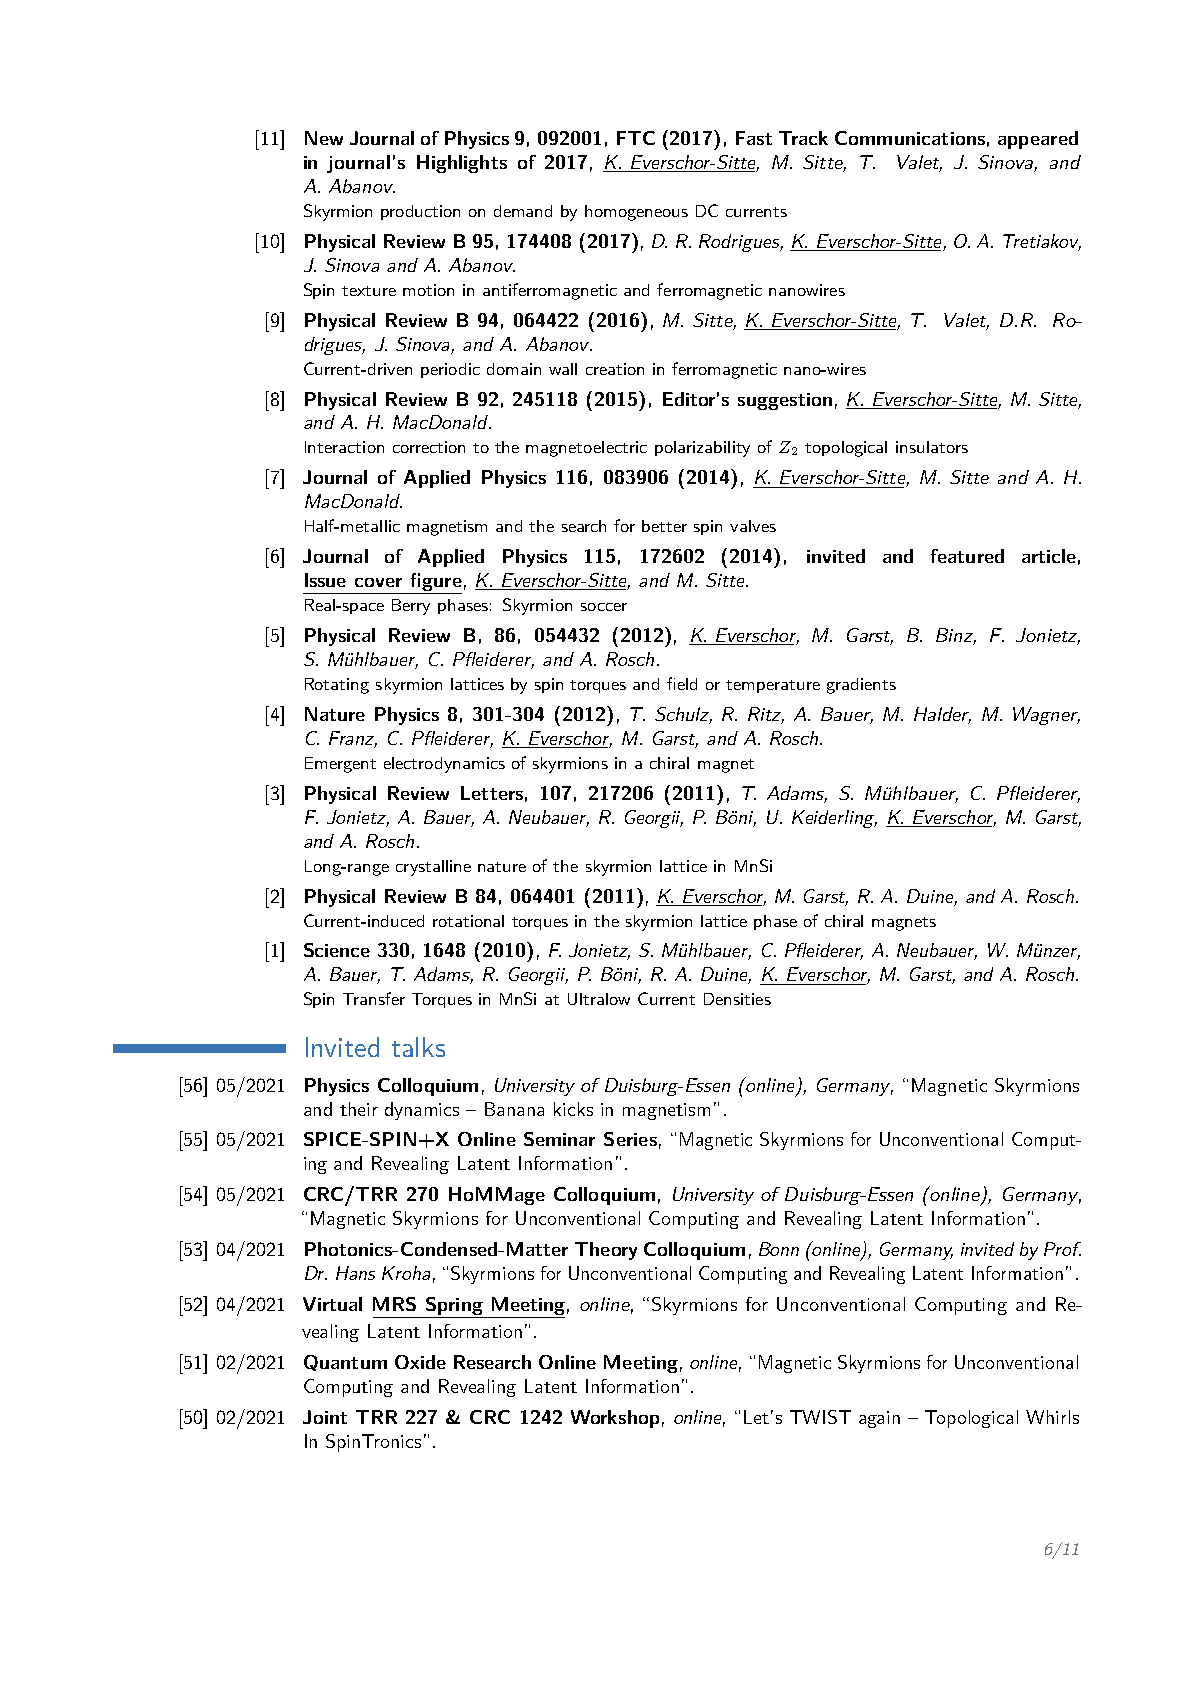 This screenshot has width=1193, height=1687. I want to click on featured, so click(967, 556).
